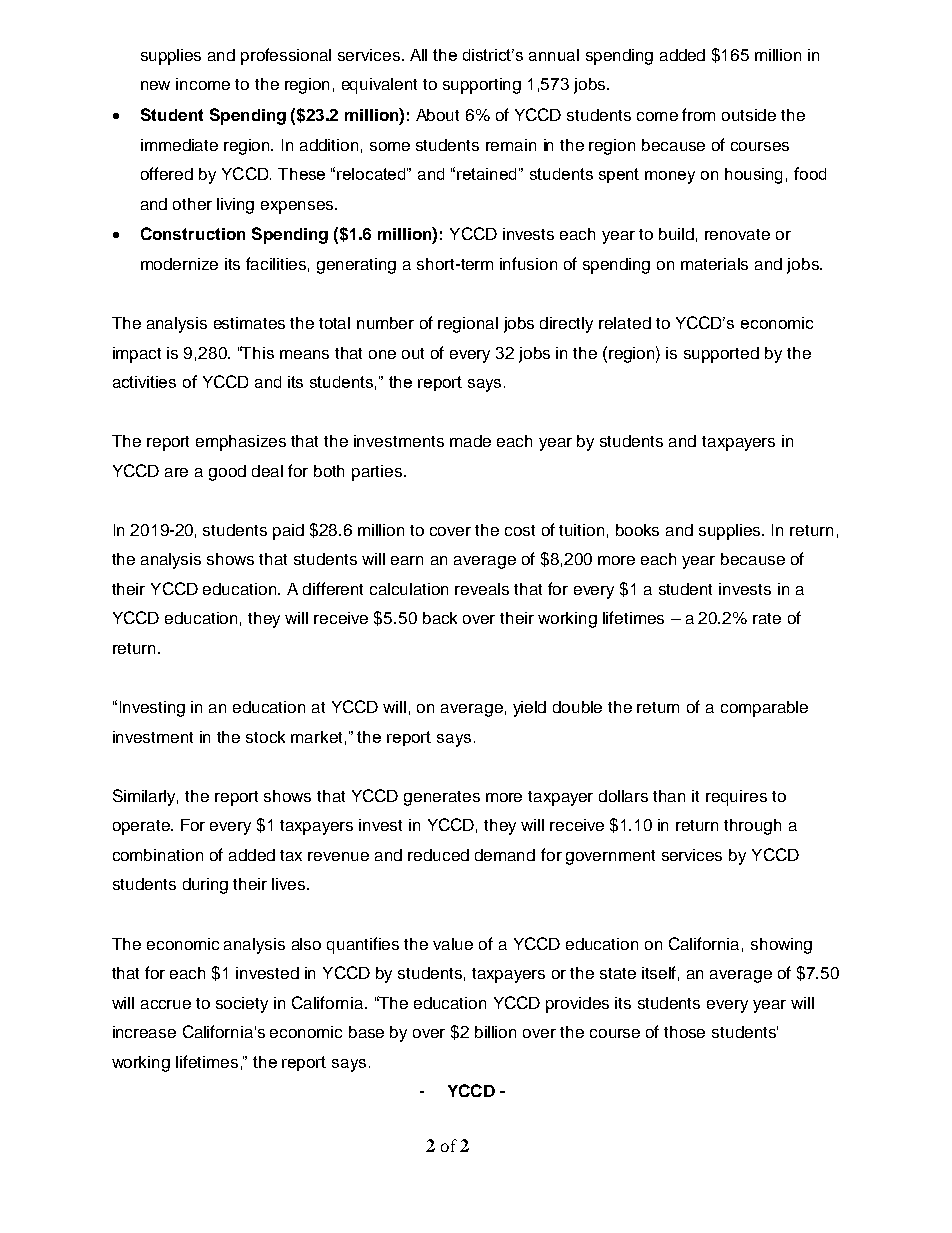 The height and width of the screenshot is (1233, 952). What do you see at coordinates (721, 355) in the screenshot?
I see `supported` at bounding box center [721, 355].
